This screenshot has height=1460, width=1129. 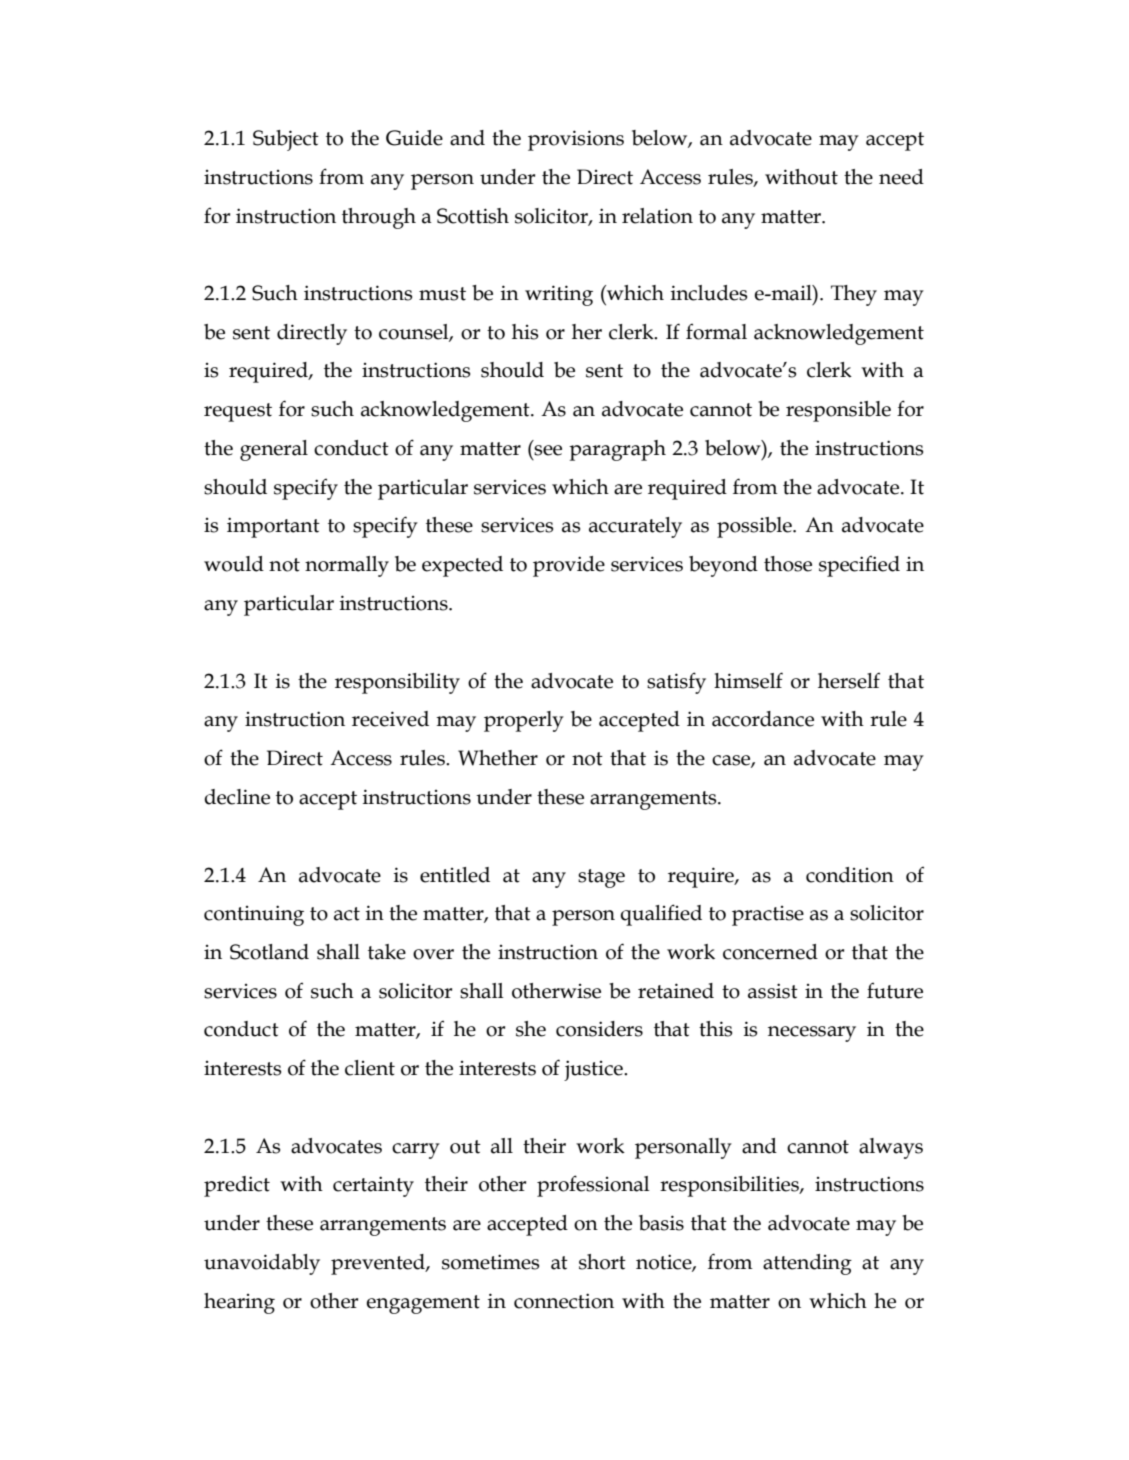 What do you see at coordinates (262, 1264) in the screenshot?
I see `unavoidably` at bounding box center [262, 1264].
